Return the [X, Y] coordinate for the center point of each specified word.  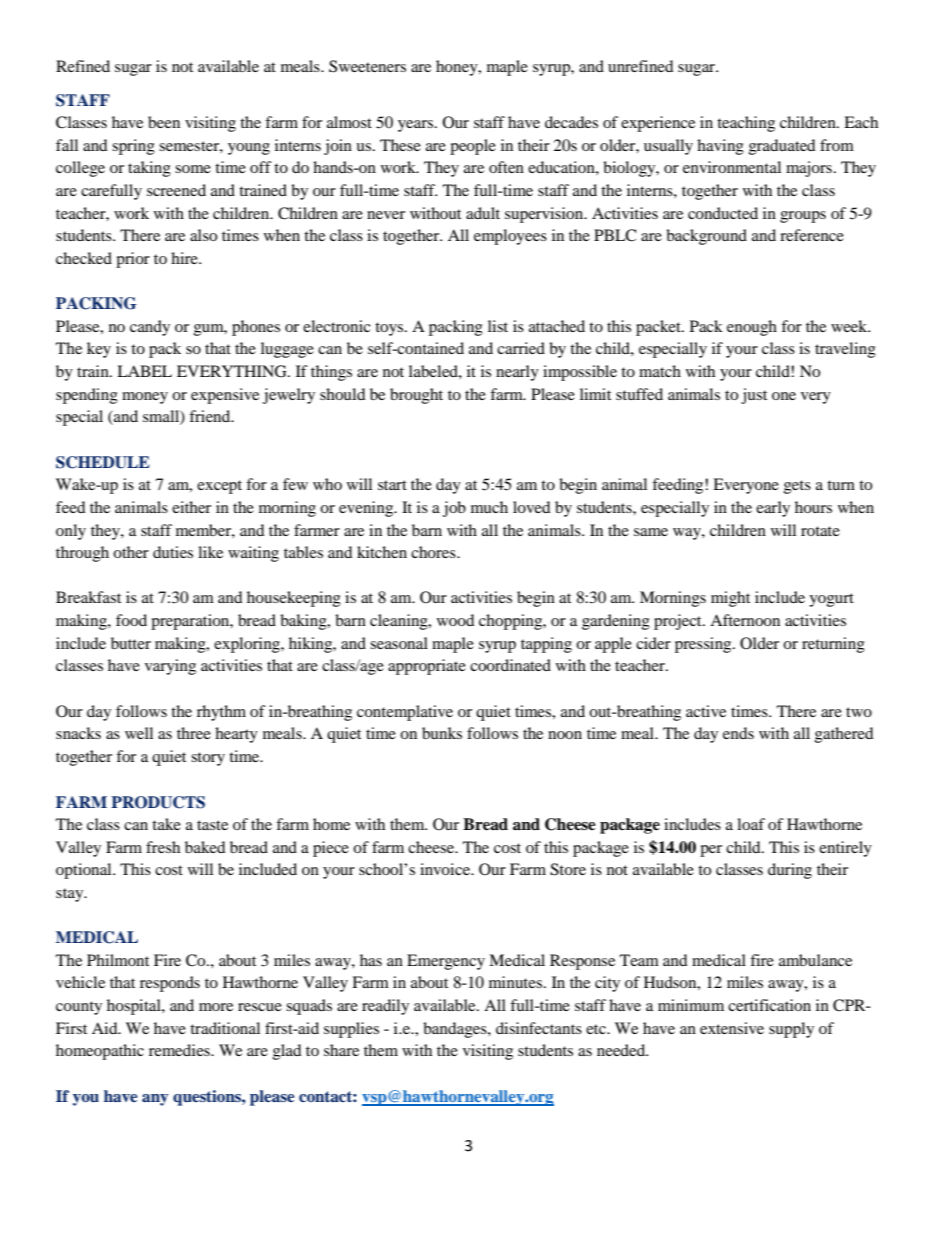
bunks [442, 733]
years [417, 126]
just [754, 396]
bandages [456, 1030]
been [164, 122]
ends [738, 733]
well [139, 733]
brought [416, 396]
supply [791, 1030]
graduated [782, 147]
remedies [180, 1050]
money [145, 398]
